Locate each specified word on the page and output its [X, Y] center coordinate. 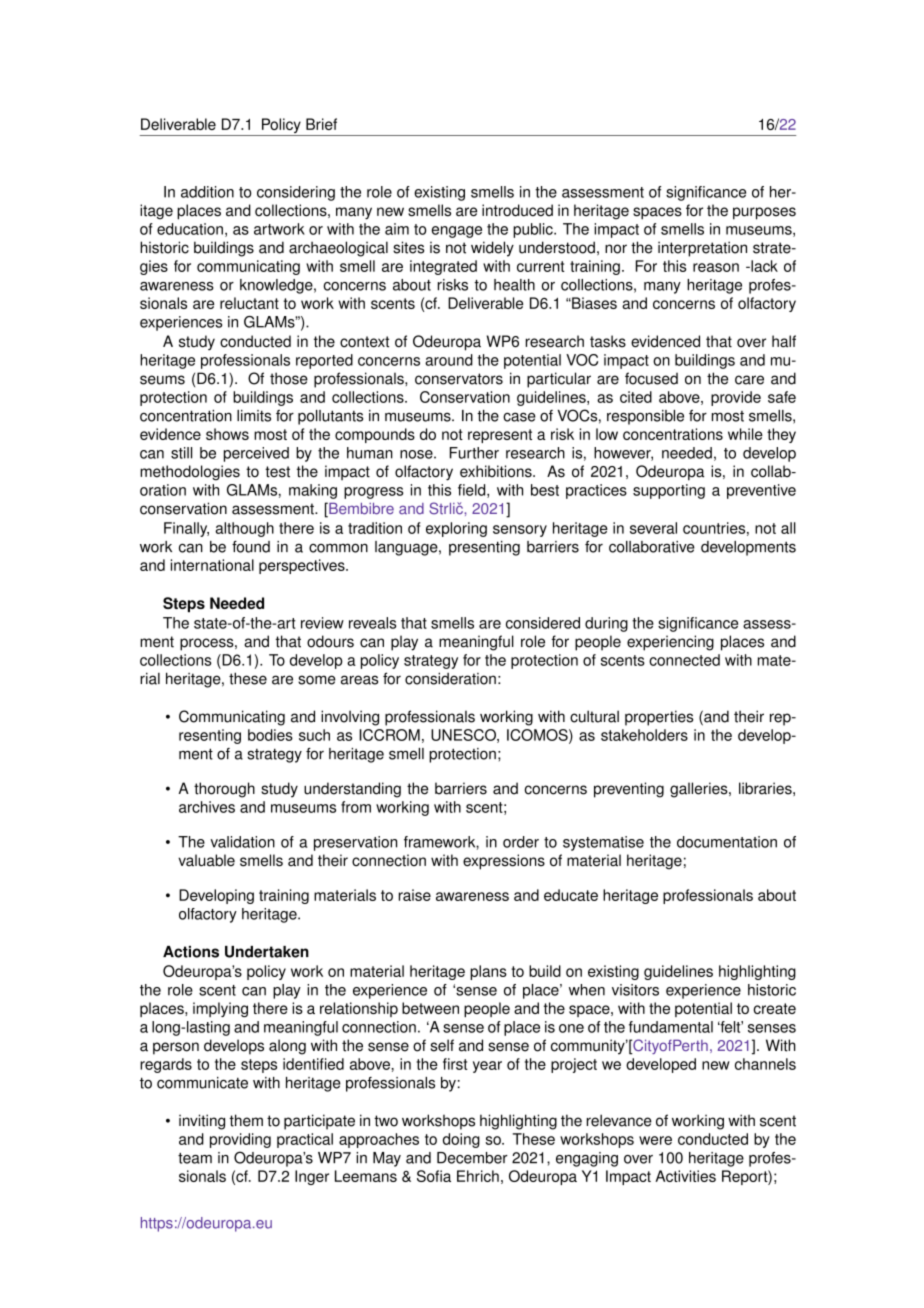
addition [207, 192]
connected [684, 660]
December [472, 1158]
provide [736, 398]
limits [254, 416]
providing [240, 1140]
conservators [459, 379]
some [317, 680]
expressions [504, 862]
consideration [450, 678]
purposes [764, 213]
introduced [517, 210]
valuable [206, 860]
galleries [700, 790]
